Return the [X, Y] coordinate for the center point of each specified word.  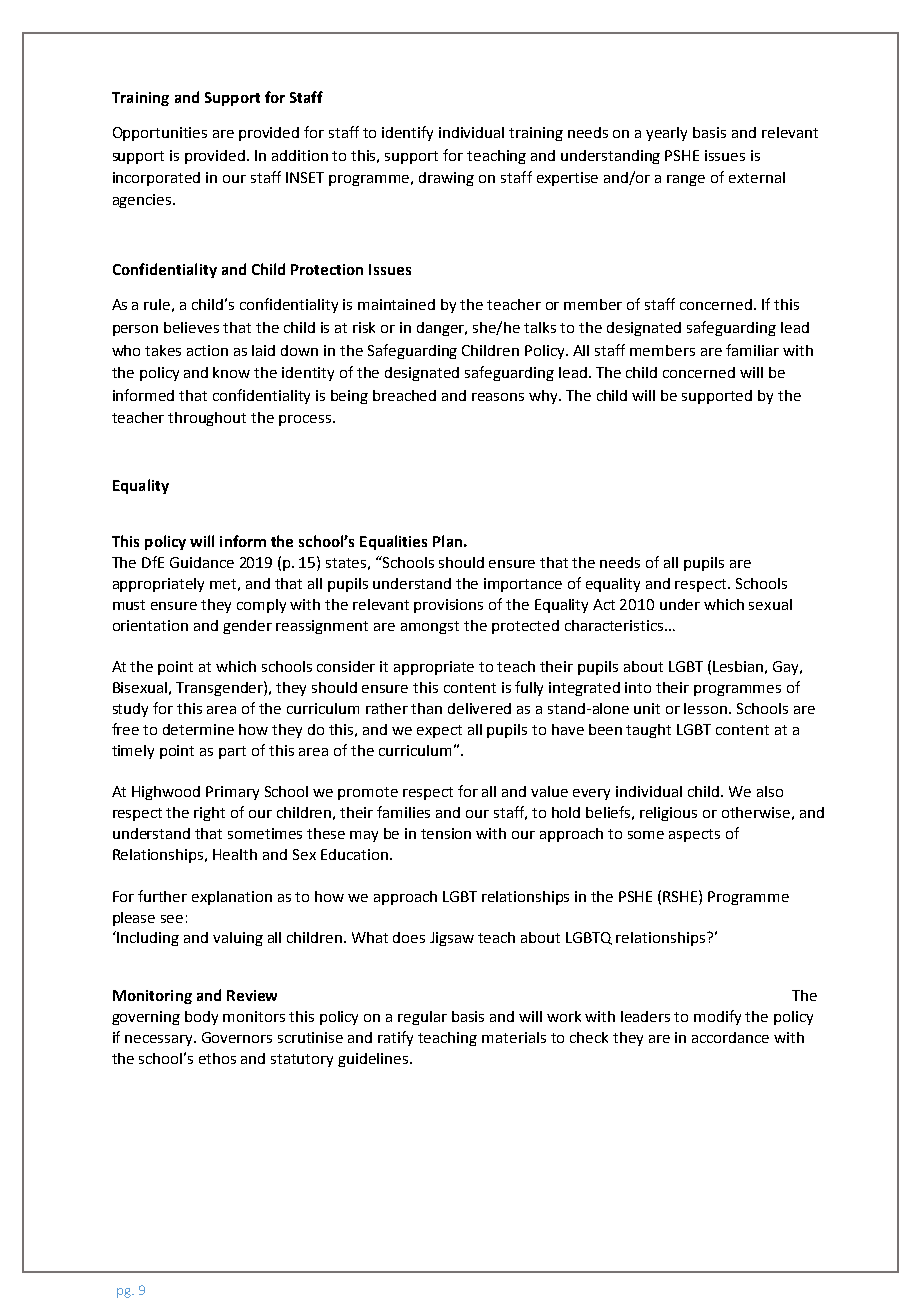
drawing [446, 179]
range [686, 180]
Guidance [202, 562]
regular [422, 1018]
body [201, 1018]
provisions [448, 606]
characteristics [615, 625]
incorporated [156, 179]
